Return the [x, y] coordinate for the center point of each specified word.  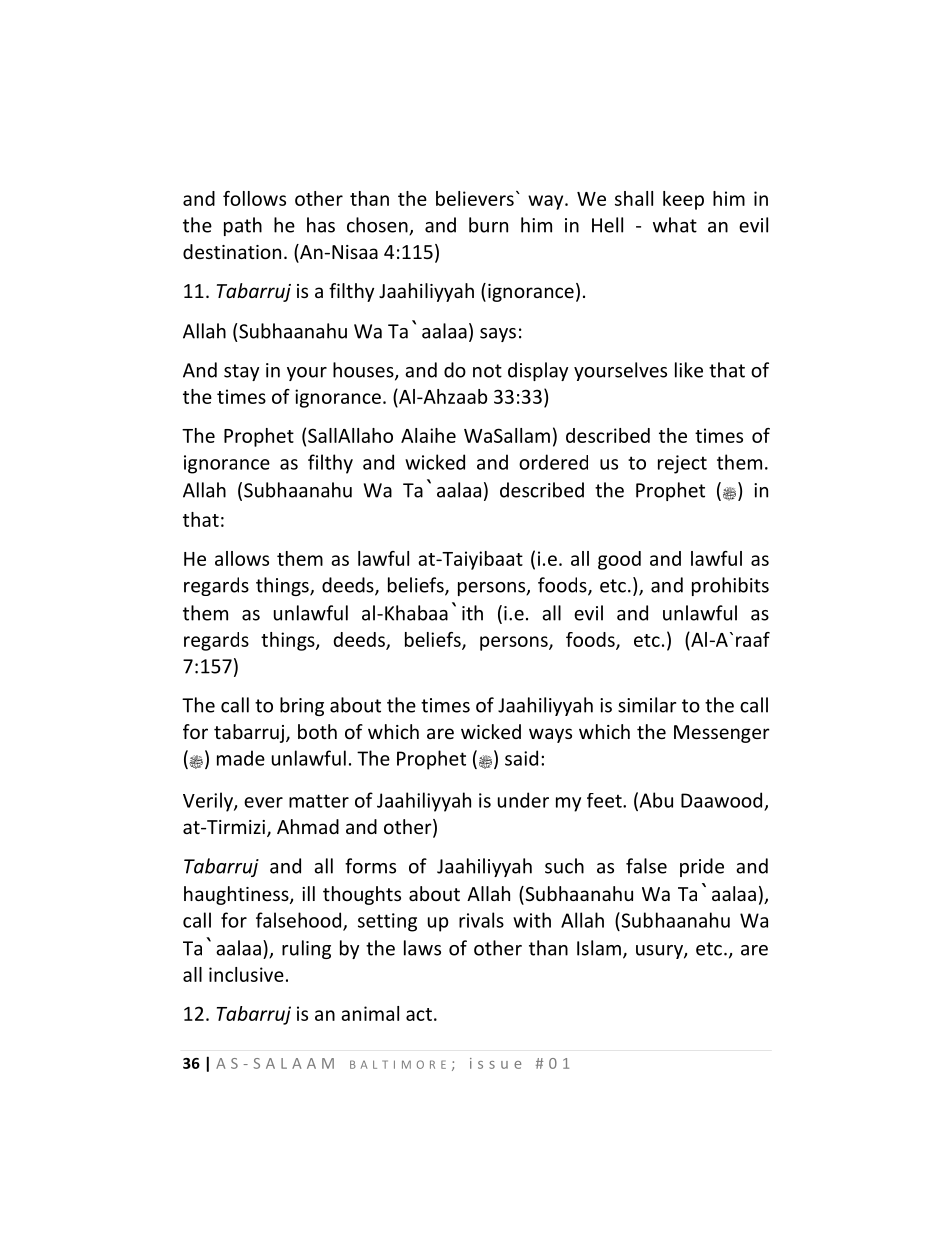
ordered [553, 462]
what [675, 225]
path [243, 226]
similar [647, 705]
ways [550, 735]
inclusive [246, 974]
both [317, 731]
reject [682, 464]
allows [242, 558]
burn [488, 225]
